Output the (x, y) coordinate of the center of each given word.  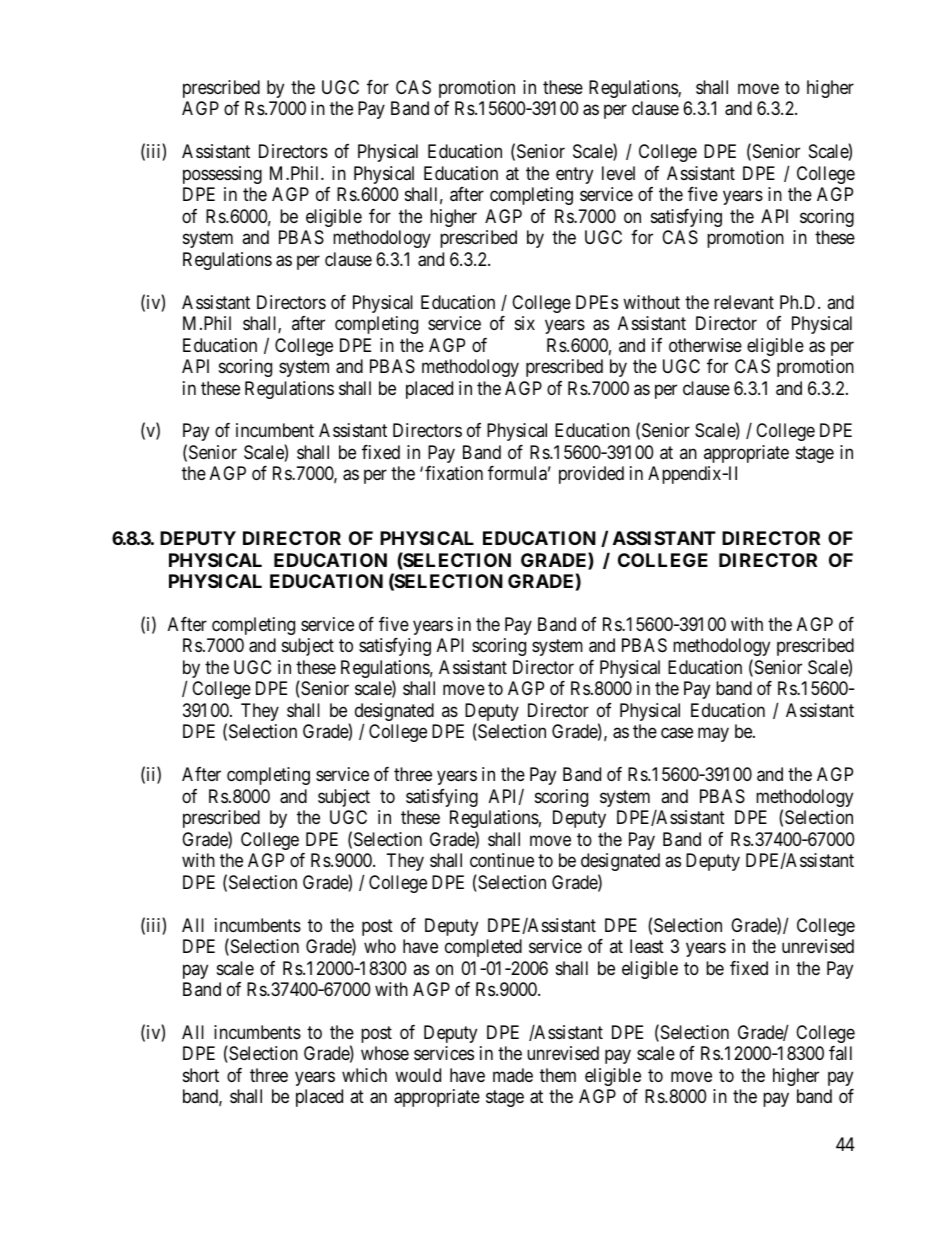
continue (502, 860)
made (513, 1075)
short (201, 1075)
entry (574, 175)
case (677, 733)
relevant (744, 302)
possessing (222, 175)
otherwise (705, 345)
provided (591, 475)
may (713, 735)
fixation (454, 473)
